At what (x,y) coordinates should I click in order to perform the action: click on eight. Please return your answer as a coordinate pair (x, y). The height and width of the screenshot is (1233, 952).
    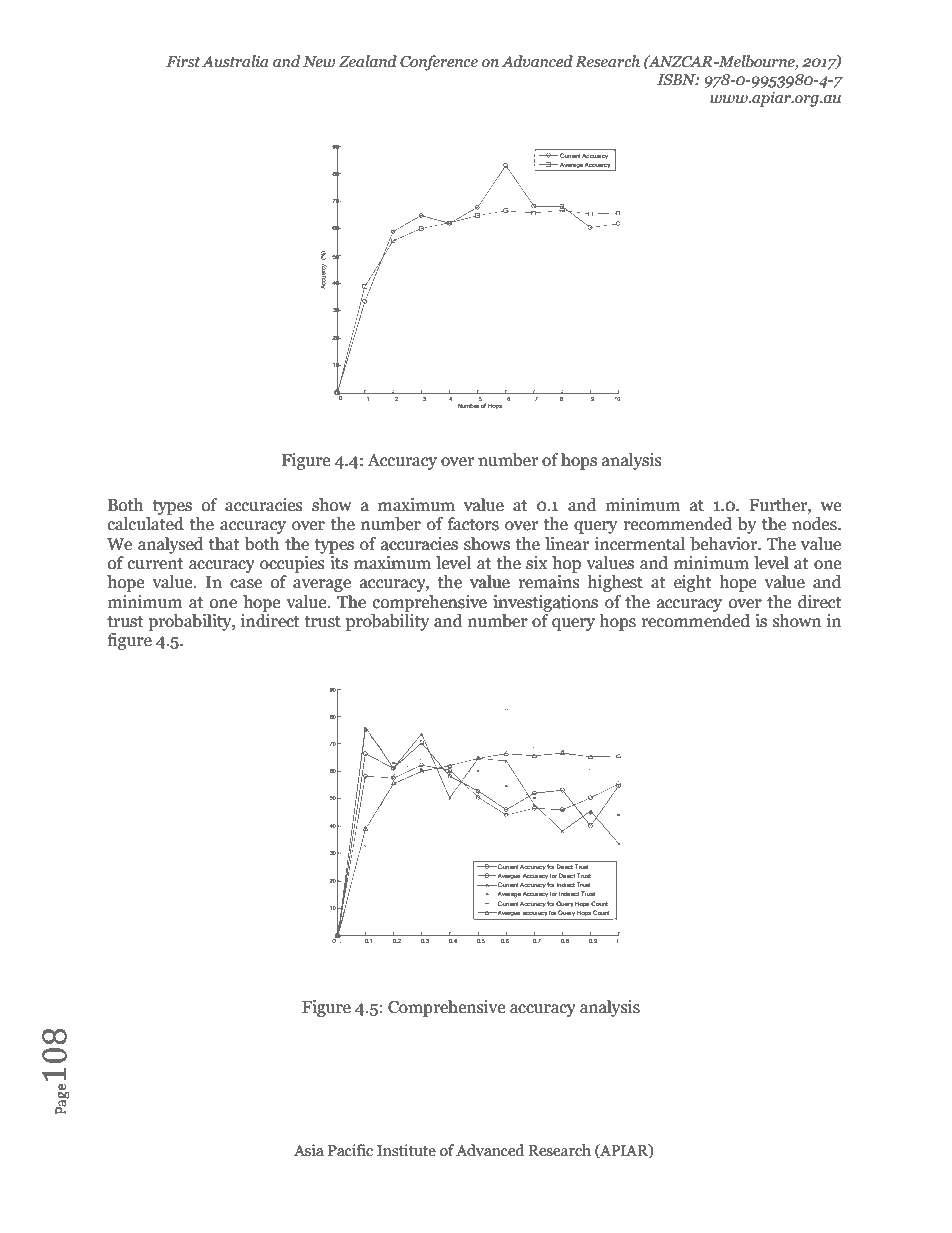
    Looking at the image, I should click on (693, 583).
